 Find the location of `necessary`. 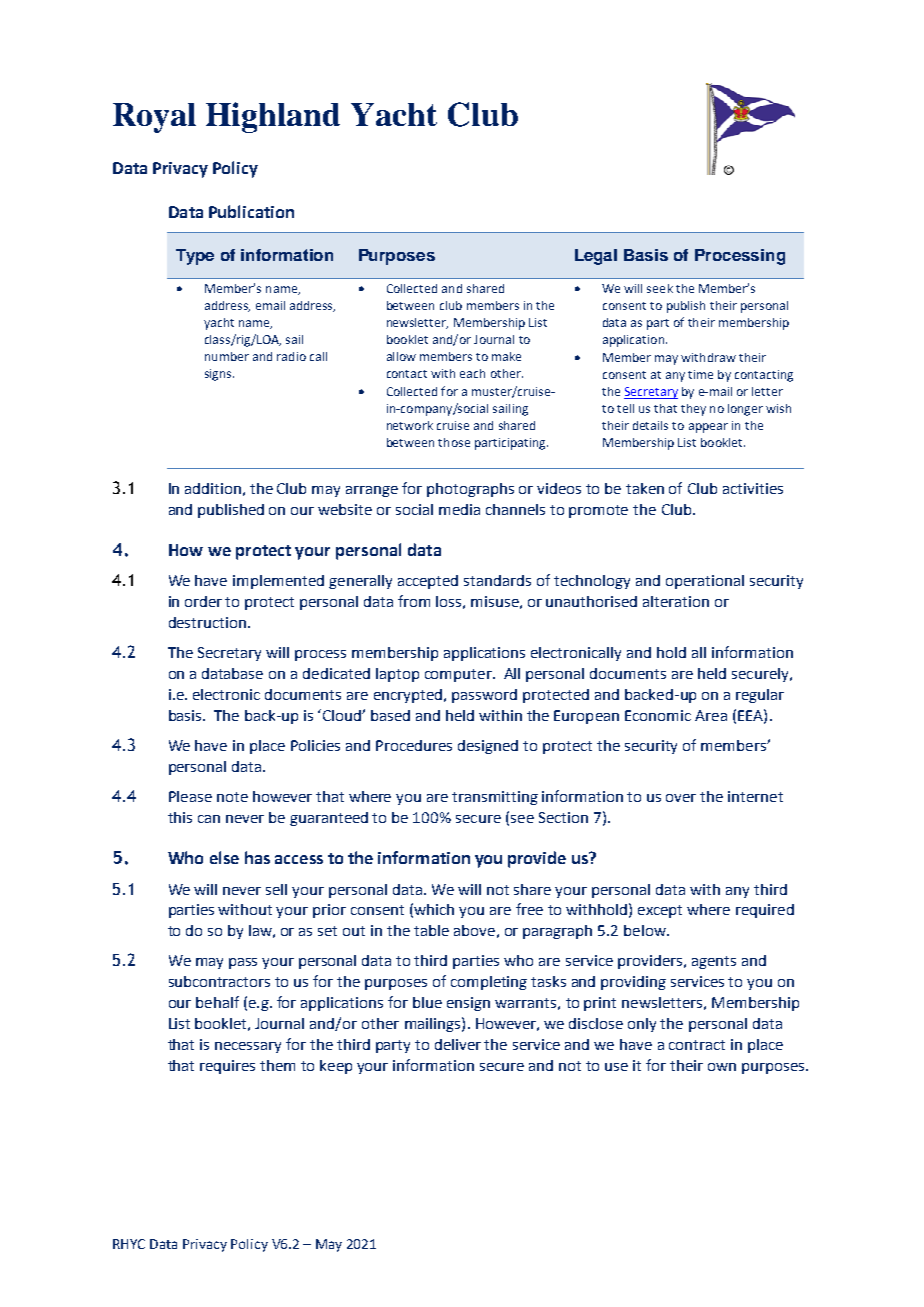

necessary is located at coordinates (248, 1047).
